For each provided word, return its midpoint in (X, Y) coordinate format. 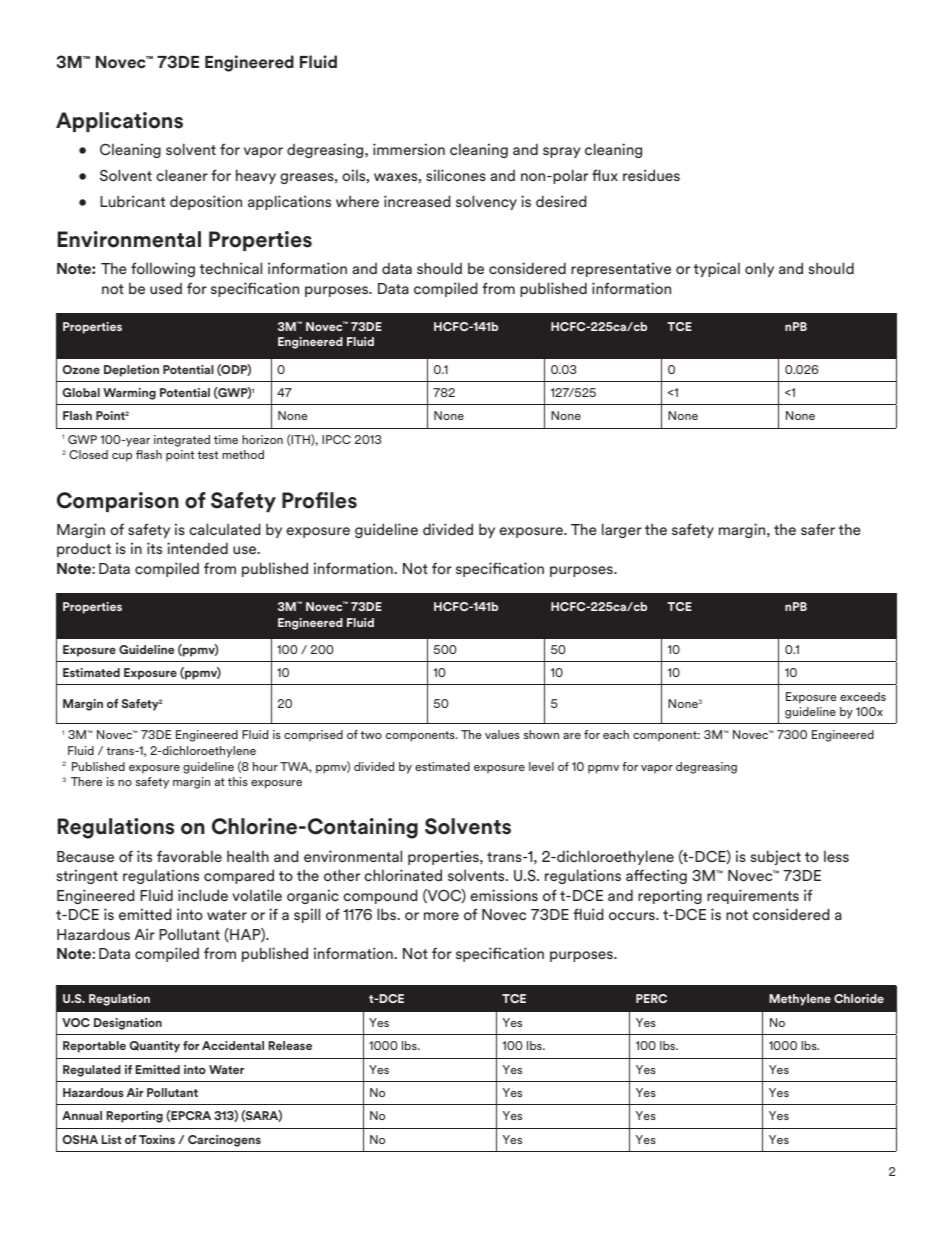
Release (290, 1045)
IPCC (336, 439)
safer (818, 529)
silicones (456, 175)
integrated (182, 441)
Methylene (800, 1000)
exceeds (863, 696)
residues (651, 175)
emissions (504, 895)
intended (197, 548)
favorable (189, 856)
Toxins (157, 1139)
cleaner (182, 175)
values (502, 734)
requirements (753, 896)
